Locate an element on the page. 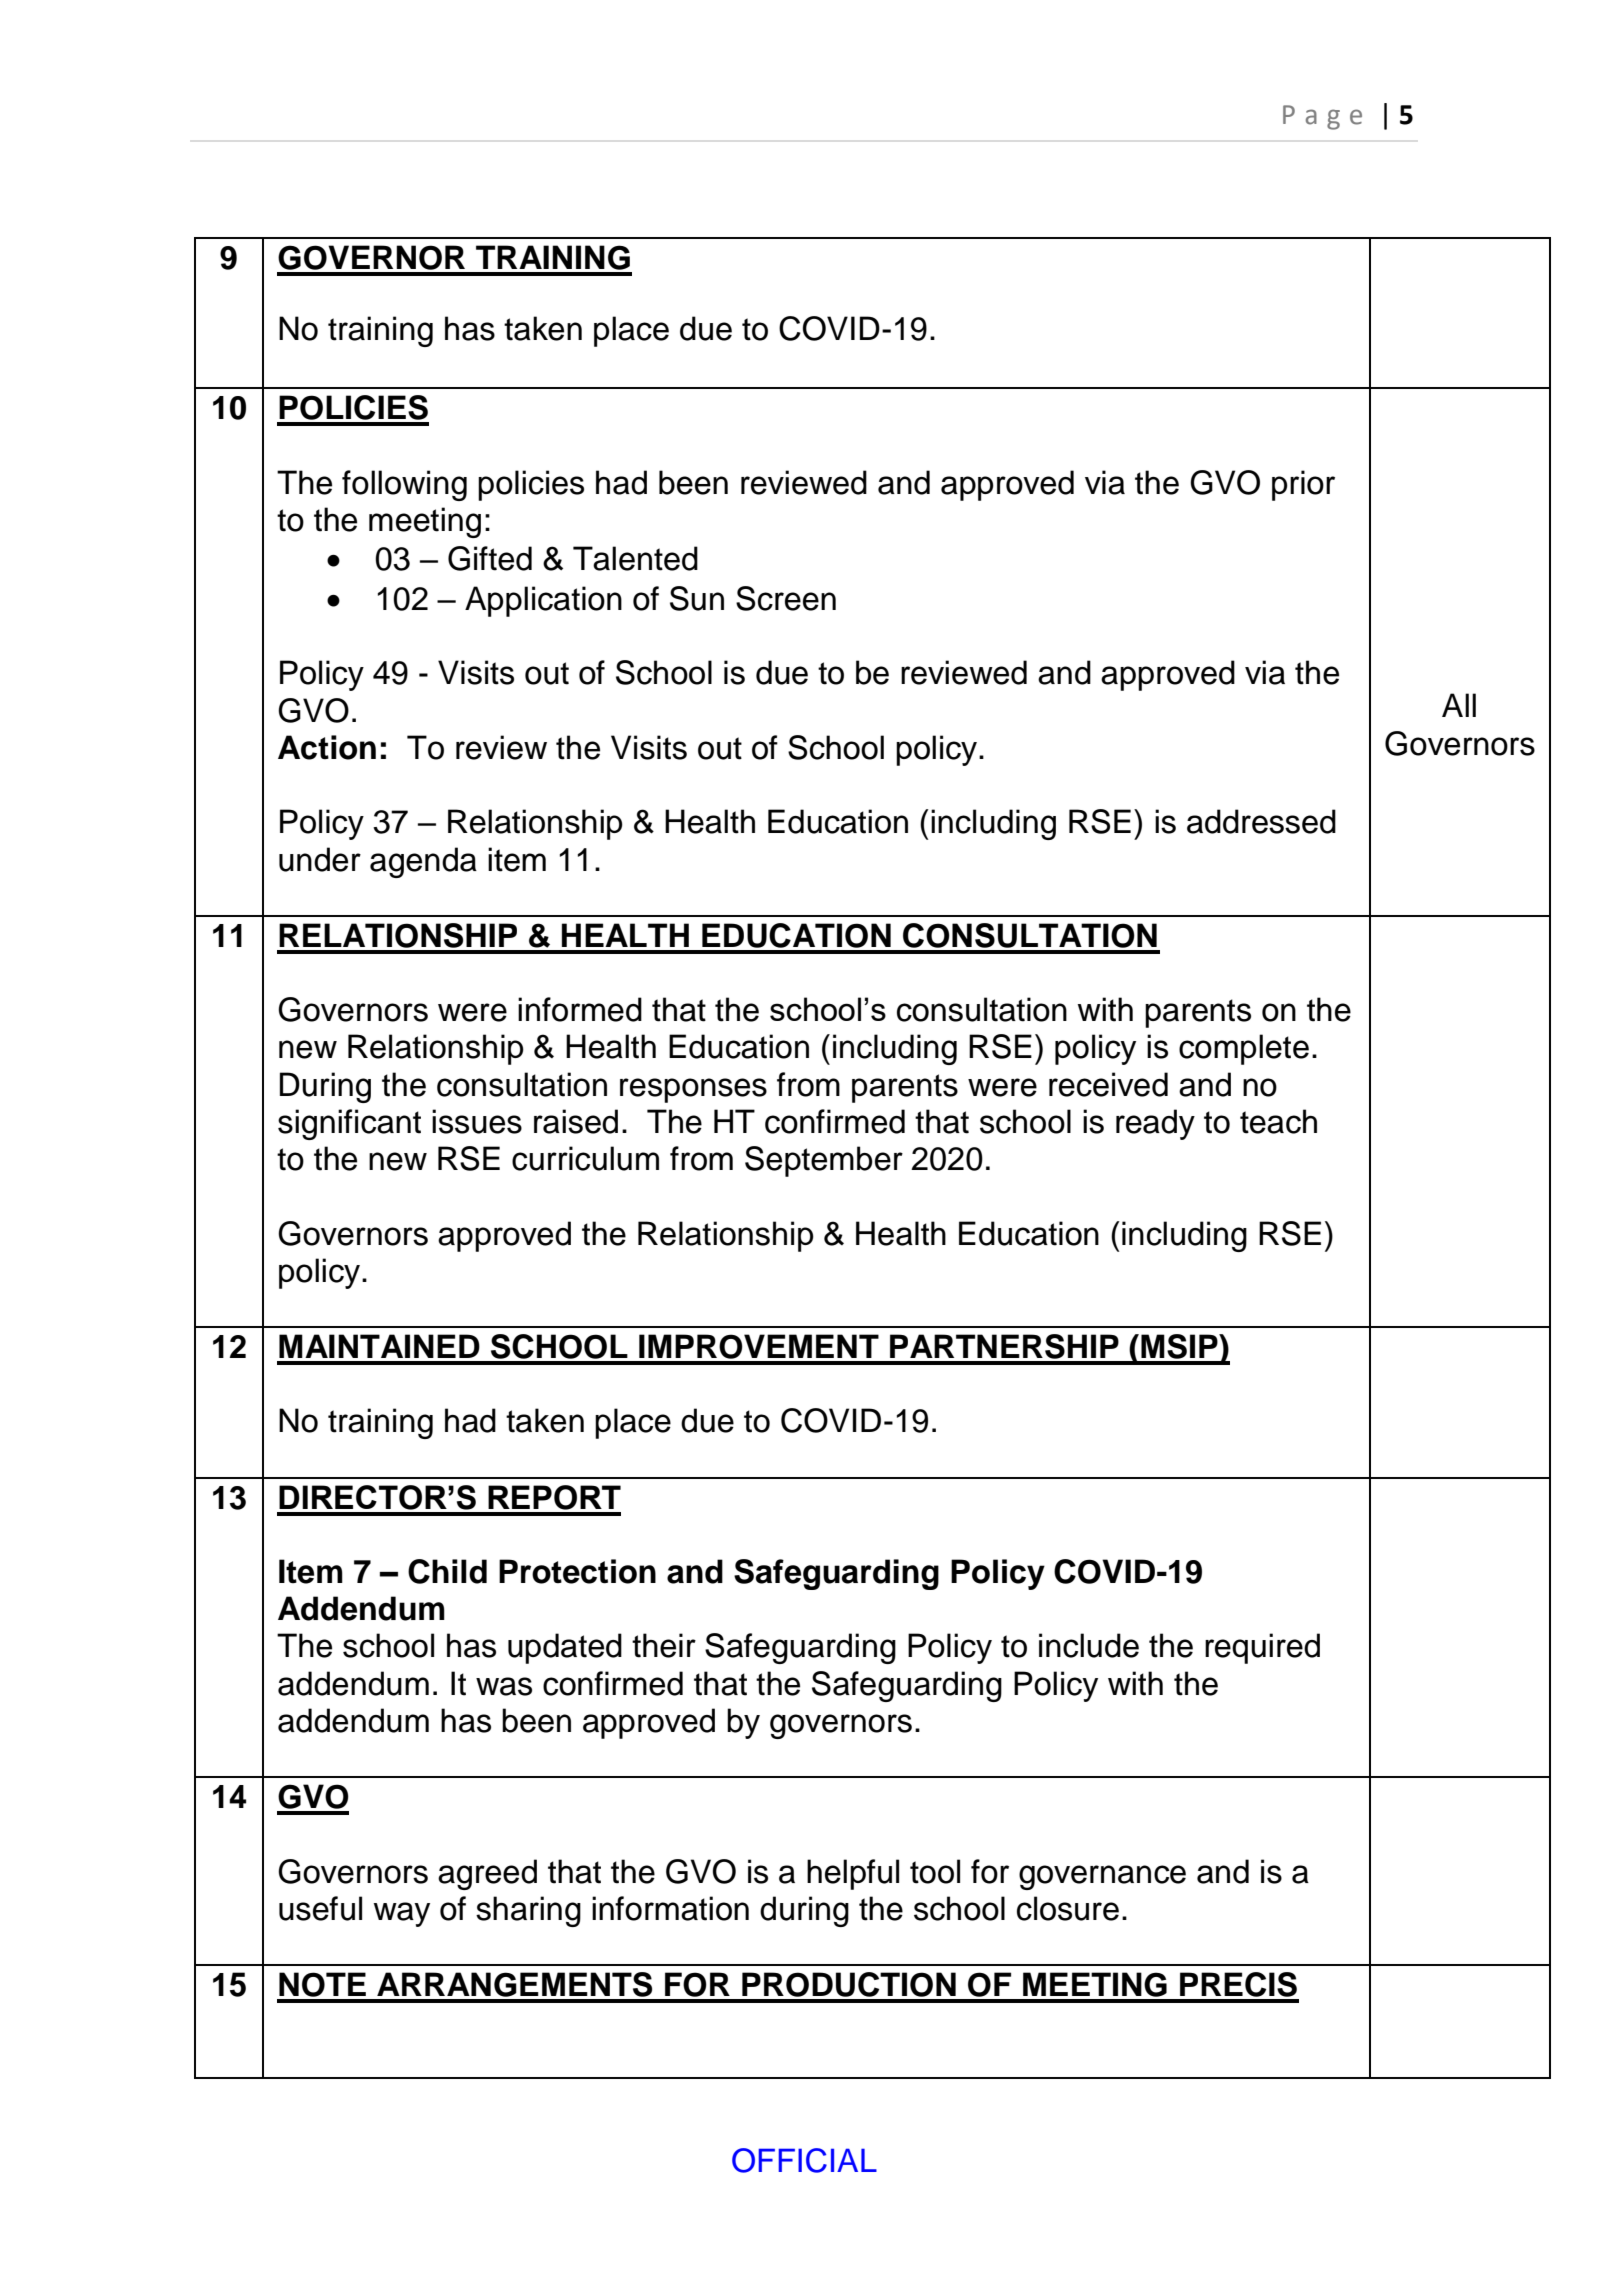 The height and width of the image is (2274, 1608). Gifted is located at coordinates (490, 558).
